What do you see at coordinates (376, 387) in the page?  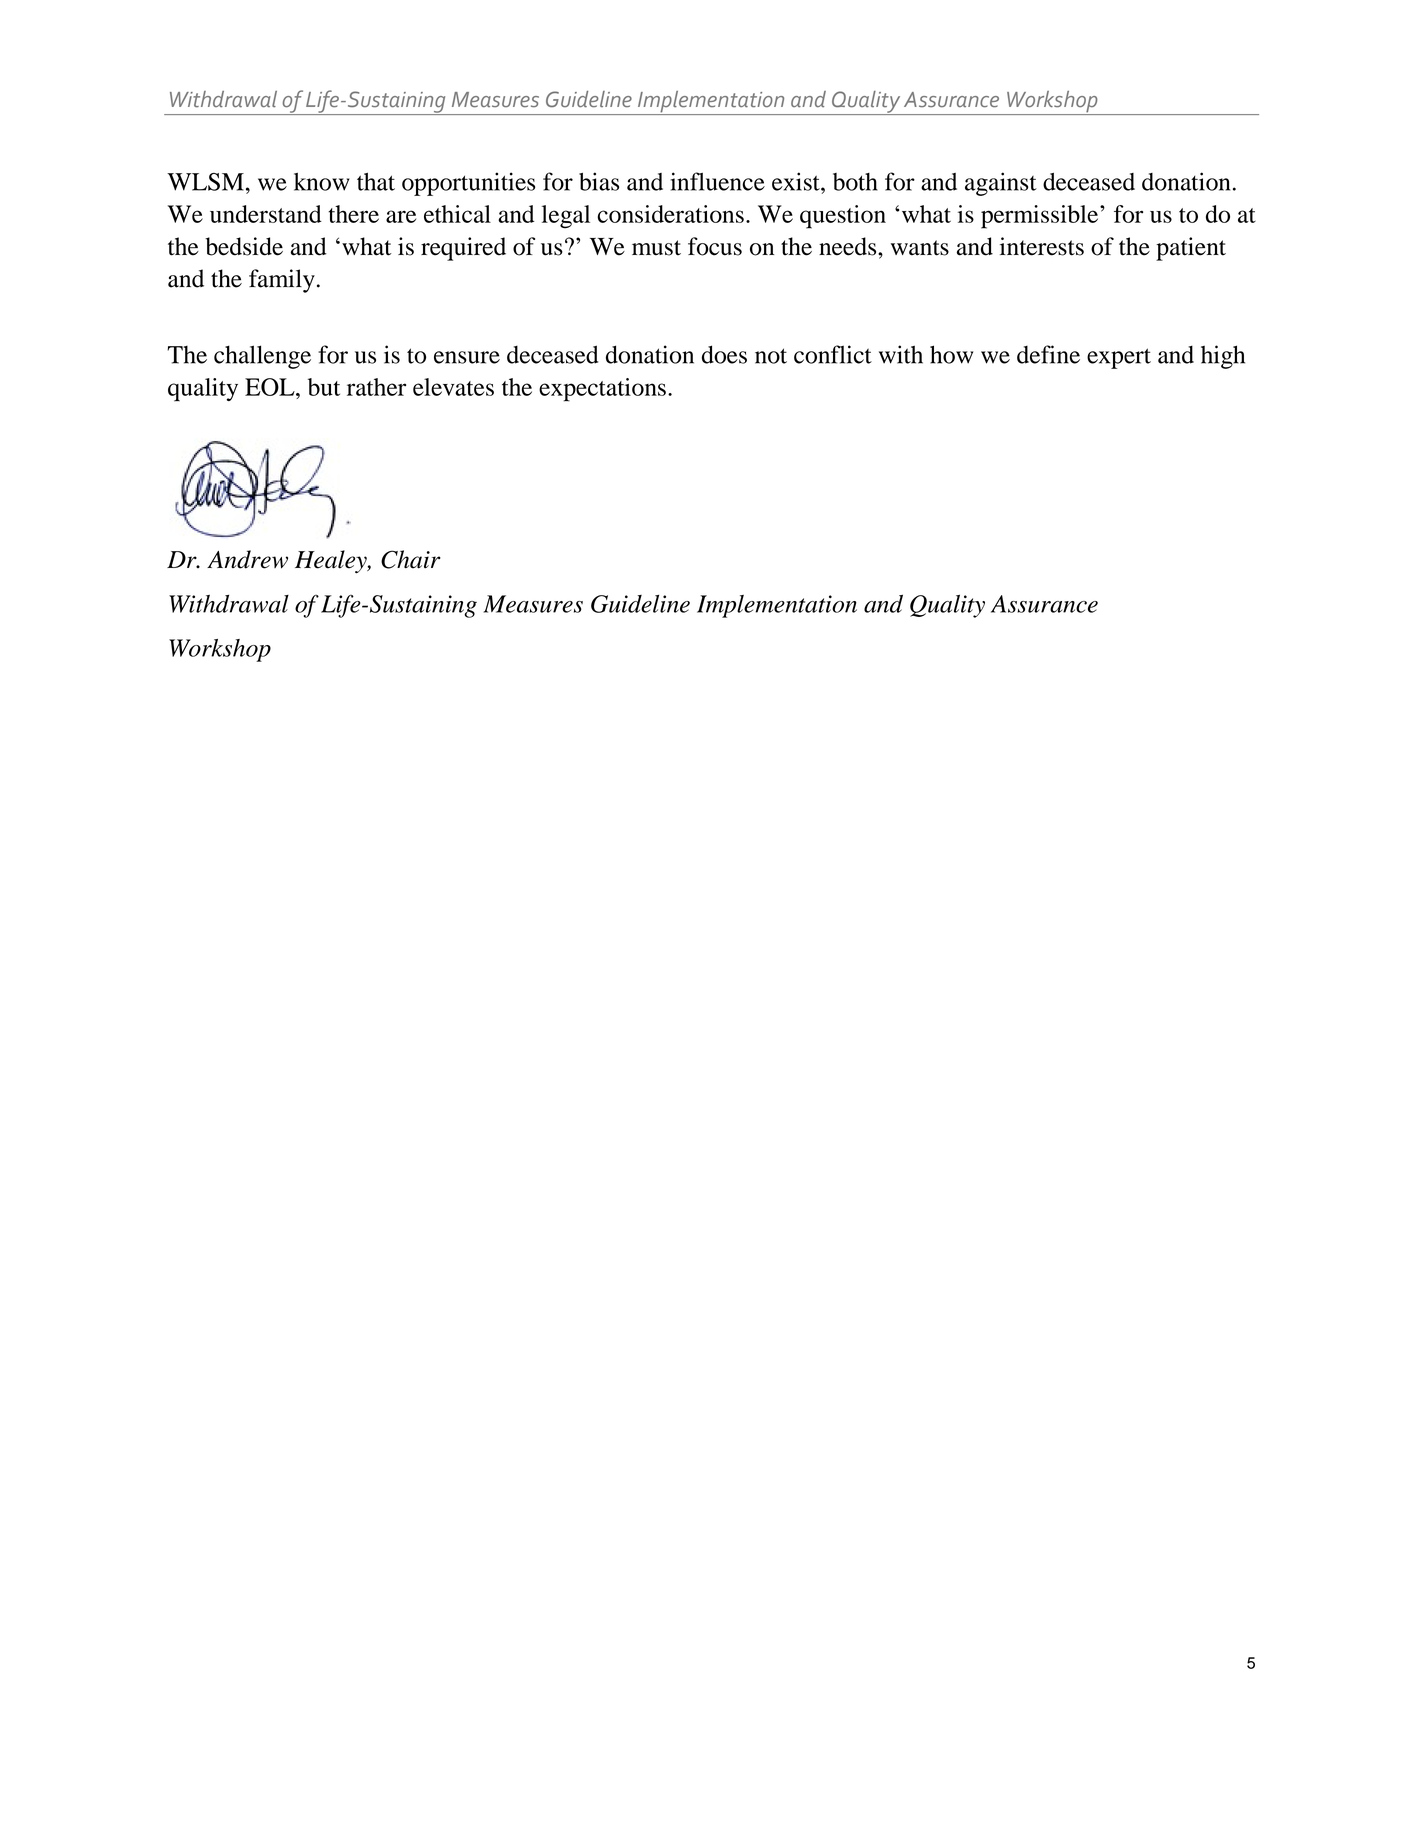 I see `rather` at bounding box center [376, 387].
